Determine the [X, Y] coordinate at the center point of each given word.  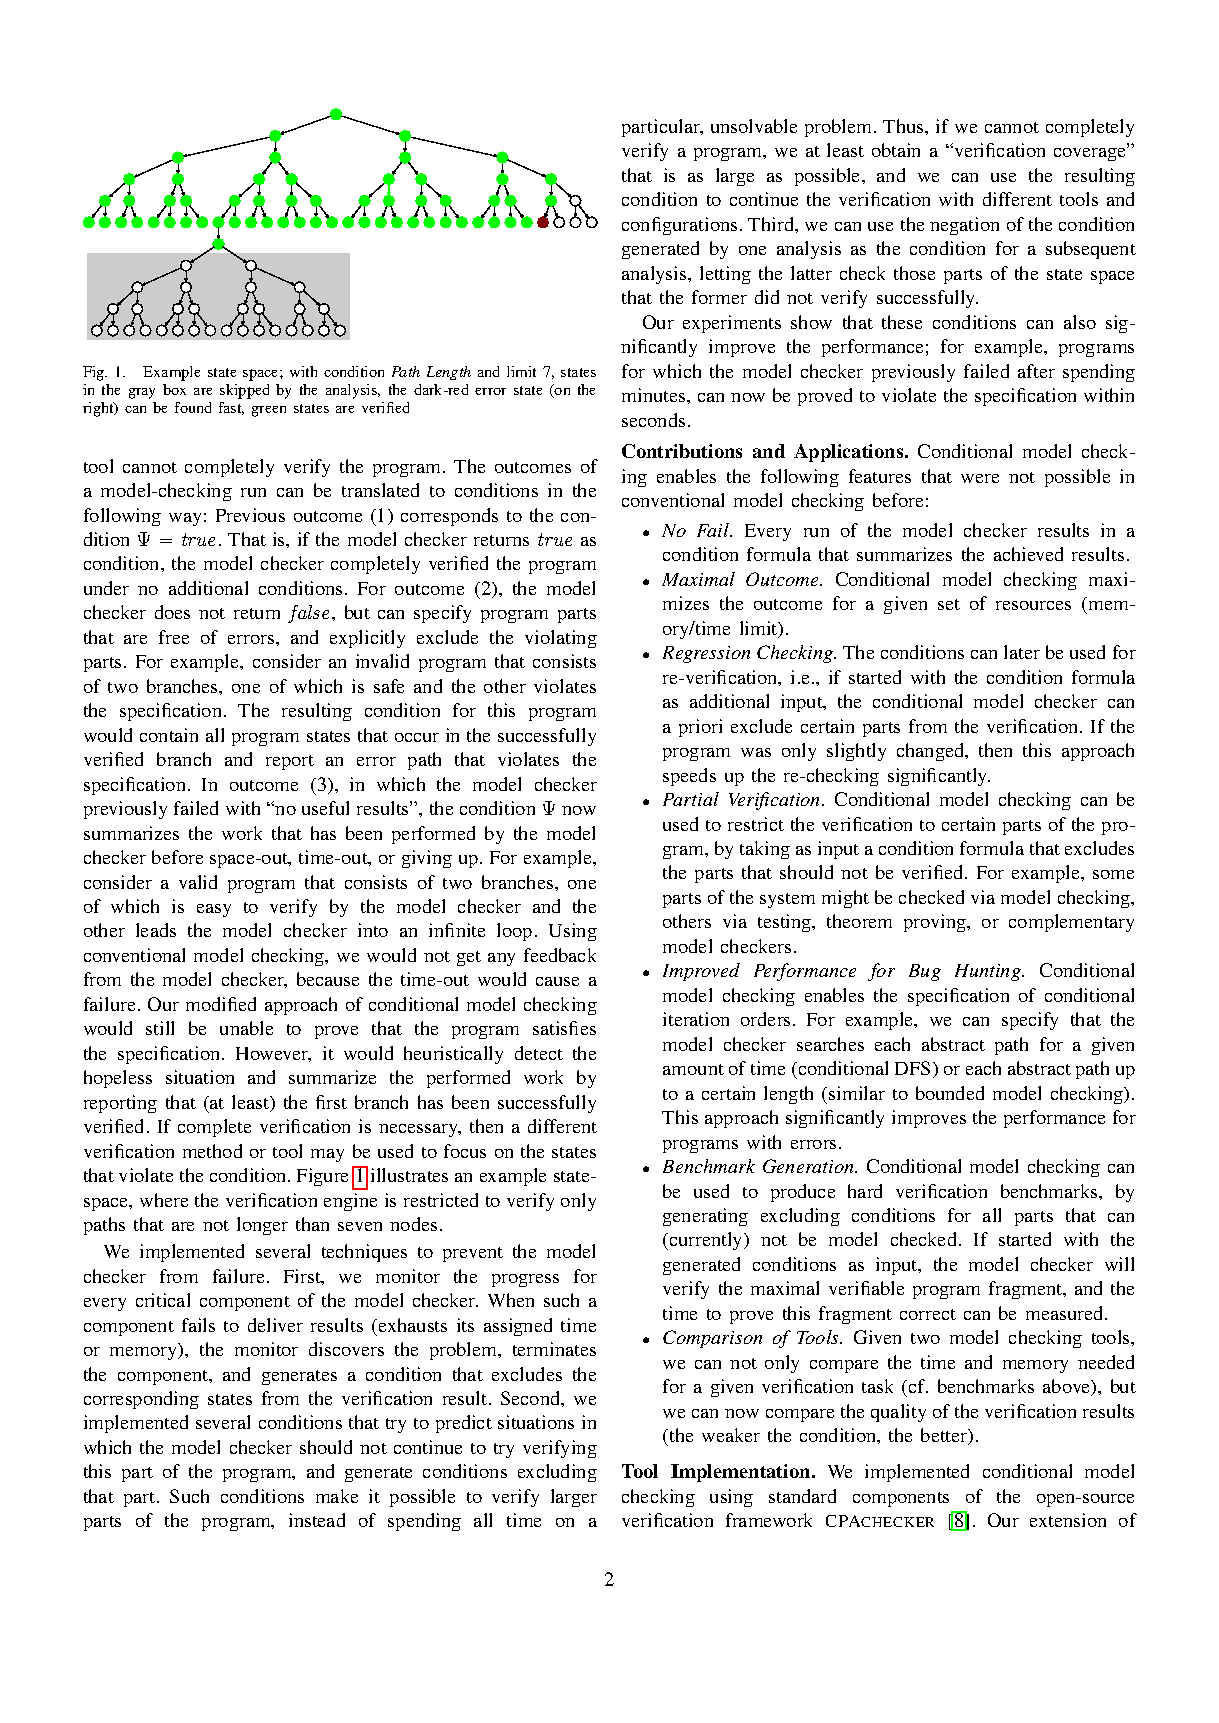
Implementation [742, 1473]
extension [1068, 1520]
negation [964, 226]
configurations [679, 226]
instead [317, 1520]
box [174, 389]
